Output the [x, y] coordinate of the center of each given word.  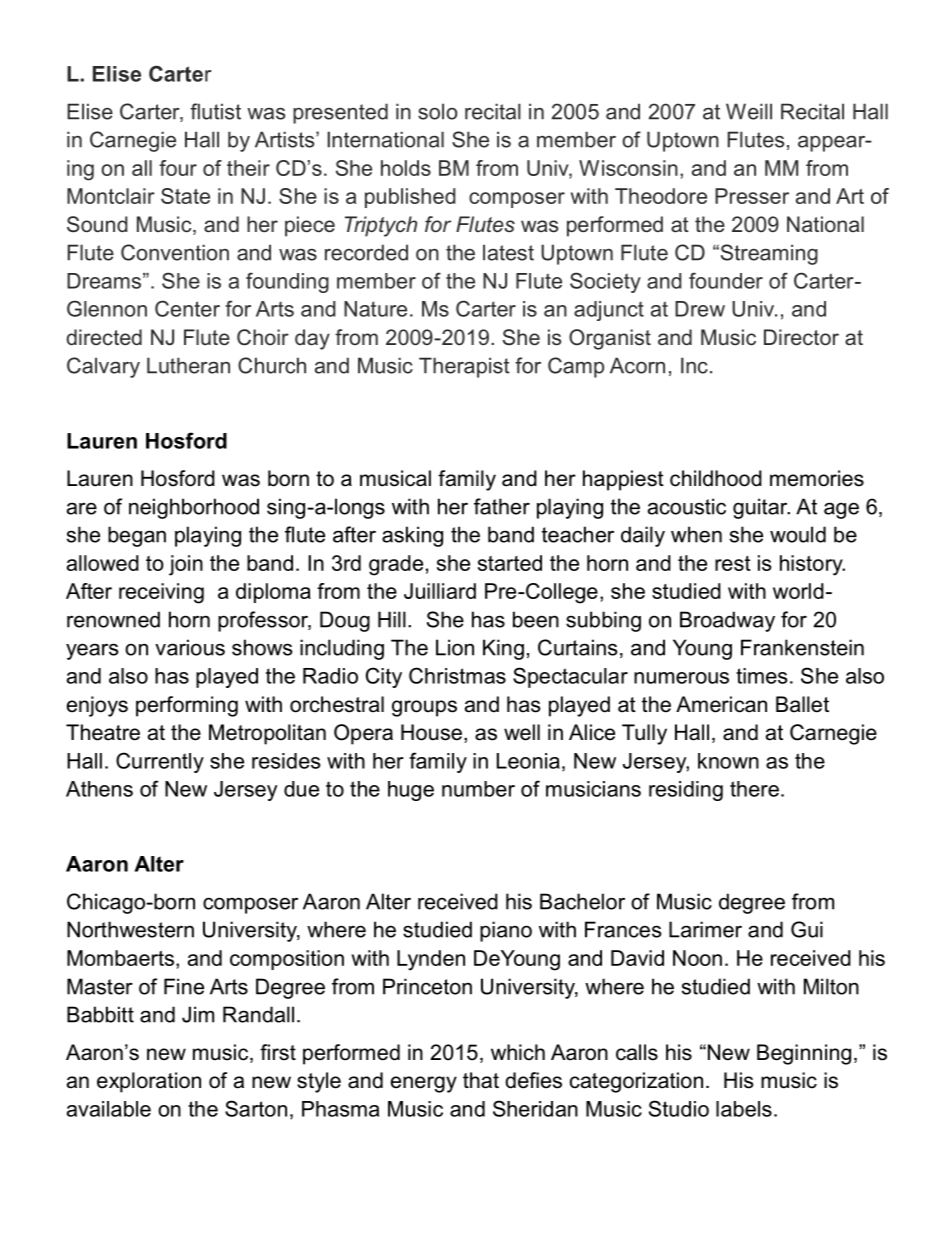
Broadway [727, 621]
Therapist [464, 367]
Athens [99, 789]
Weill [749, 111]
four [178, 168]
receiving [161, 593]
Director [801, 337]
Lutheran [188, 365]
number [478, 789]
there [754, 789]
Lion [455, 647]
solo [437, 111]
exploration [149, 1082]
